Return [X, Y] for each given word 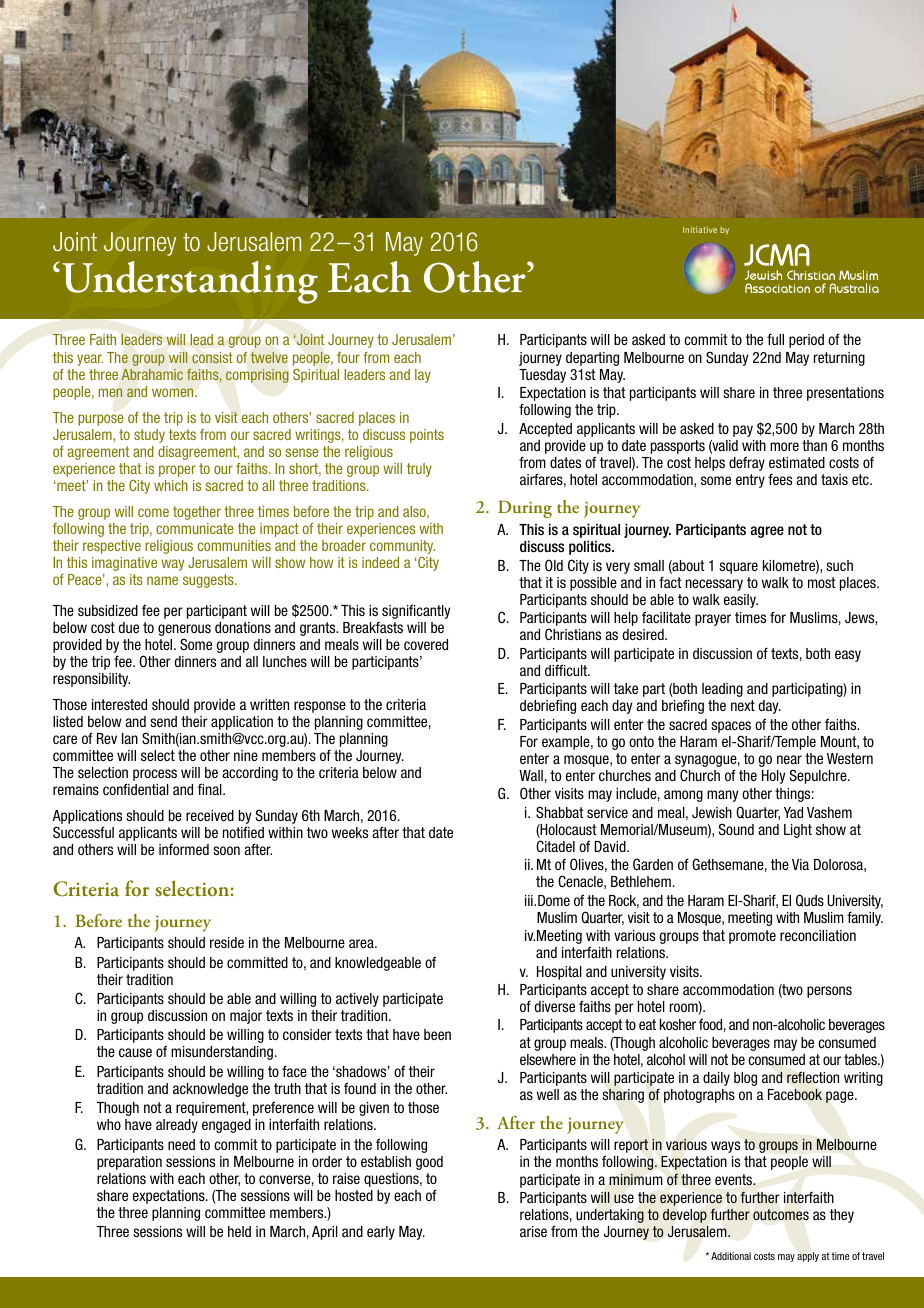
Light [798, 831]
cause [135, 1052]
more [784, 446]
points [427, 436]
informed [184, 849]
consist [212, 357]
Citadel [555, 846]
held [239, 1231]
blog [745, 1079]
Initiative [700, 229]
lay [423, 376]
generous [184, 630]
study [149, 436]
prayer [713, 620]
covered [426, 644]
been [437, 1034]
